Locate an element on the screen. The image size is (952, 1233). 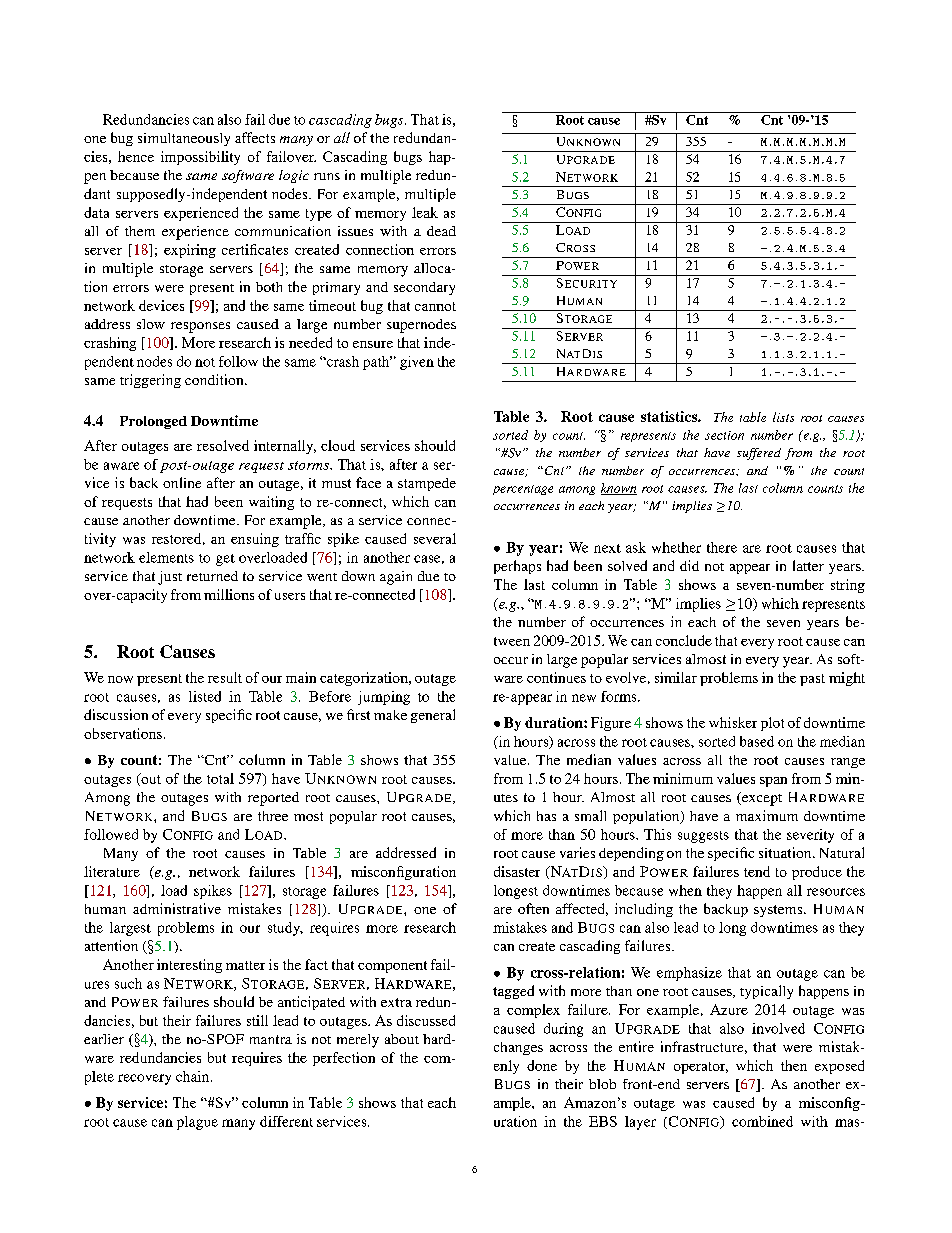
online is located at coordinates (182, 482).
